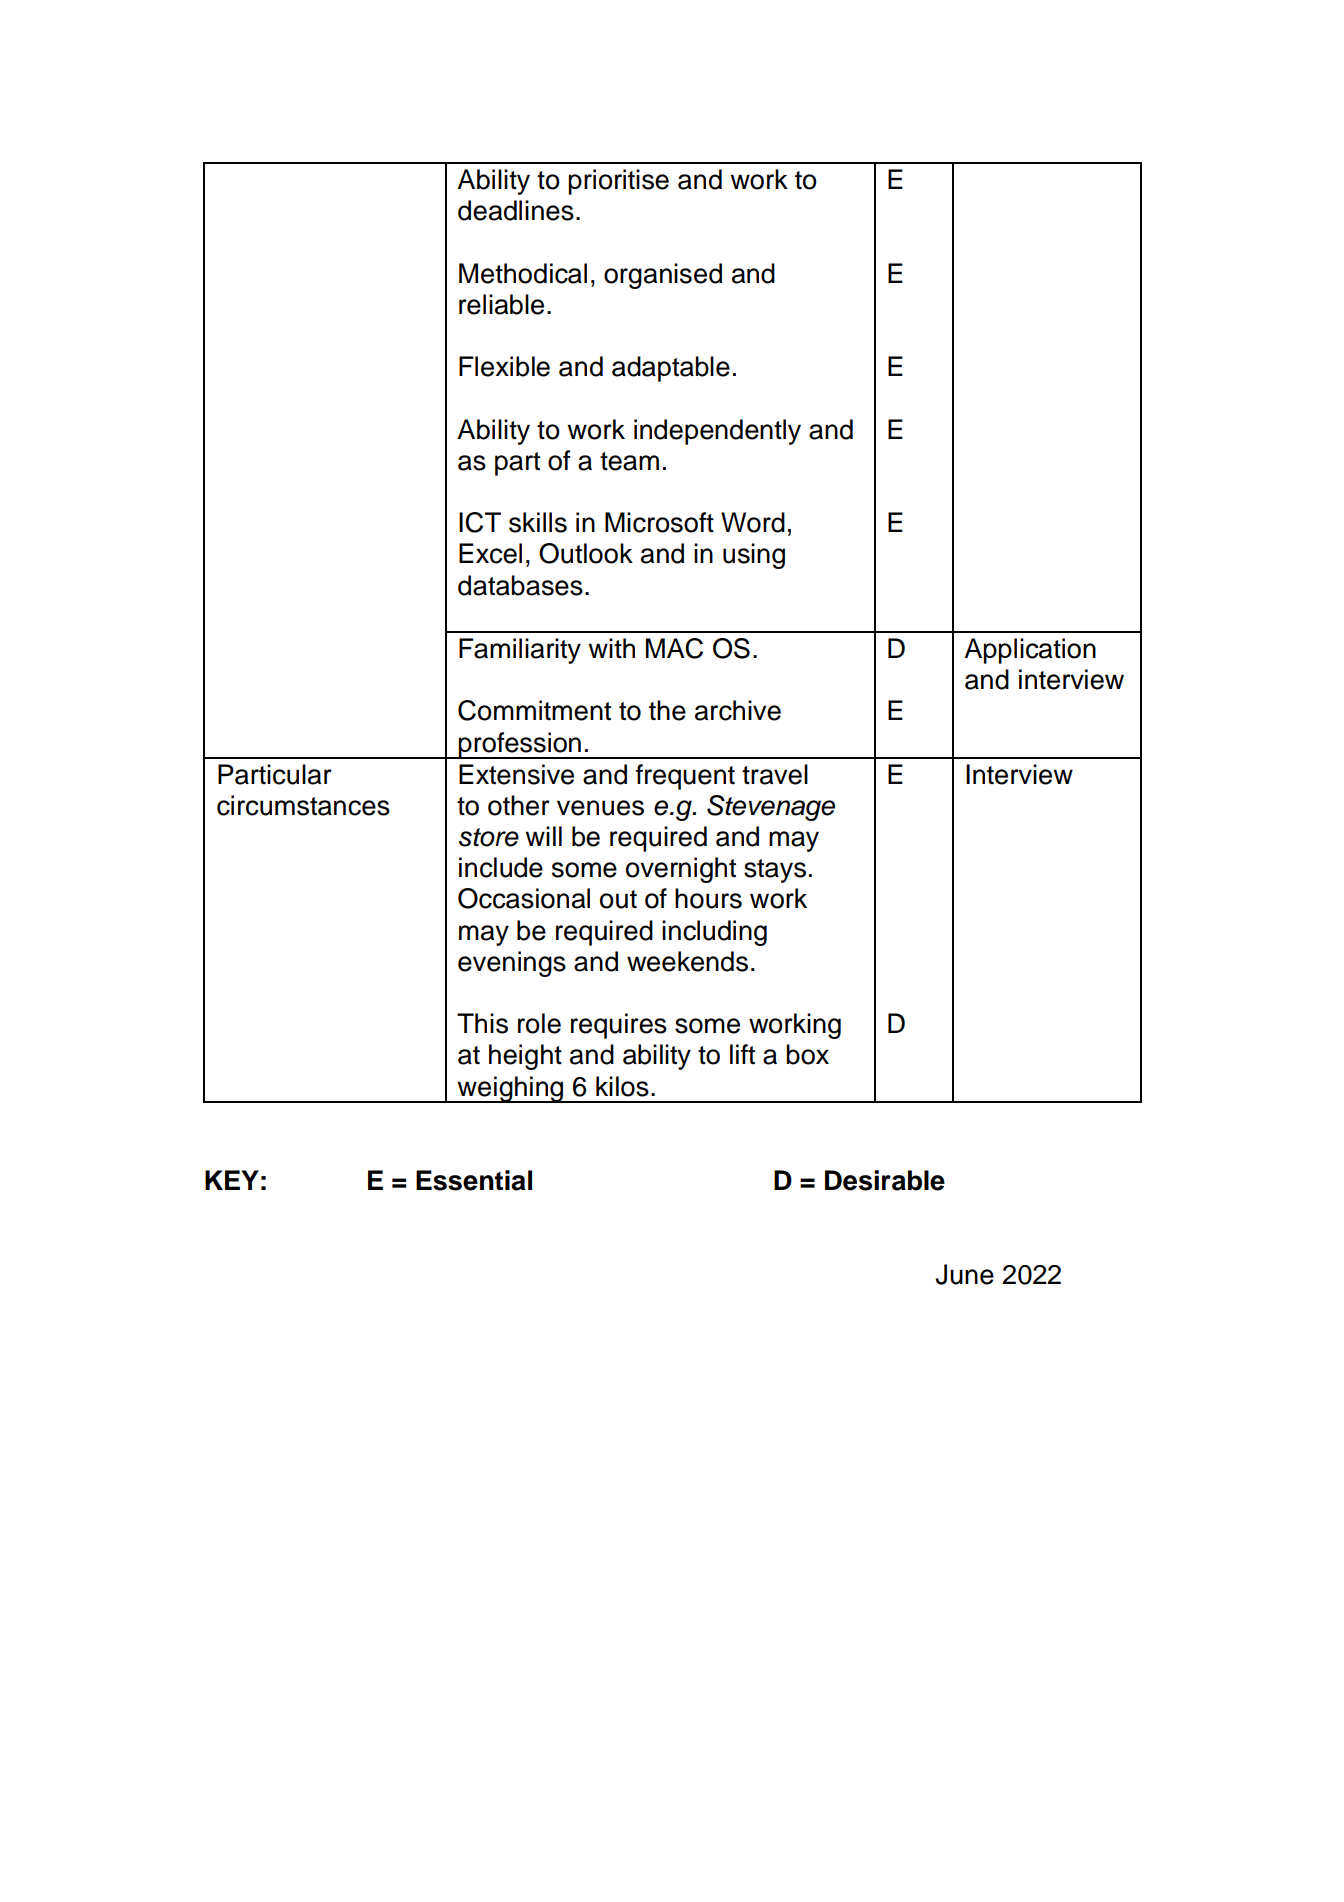 This document has width=1344, height=1902. I want to click on deadlines, so click(516, 210).
